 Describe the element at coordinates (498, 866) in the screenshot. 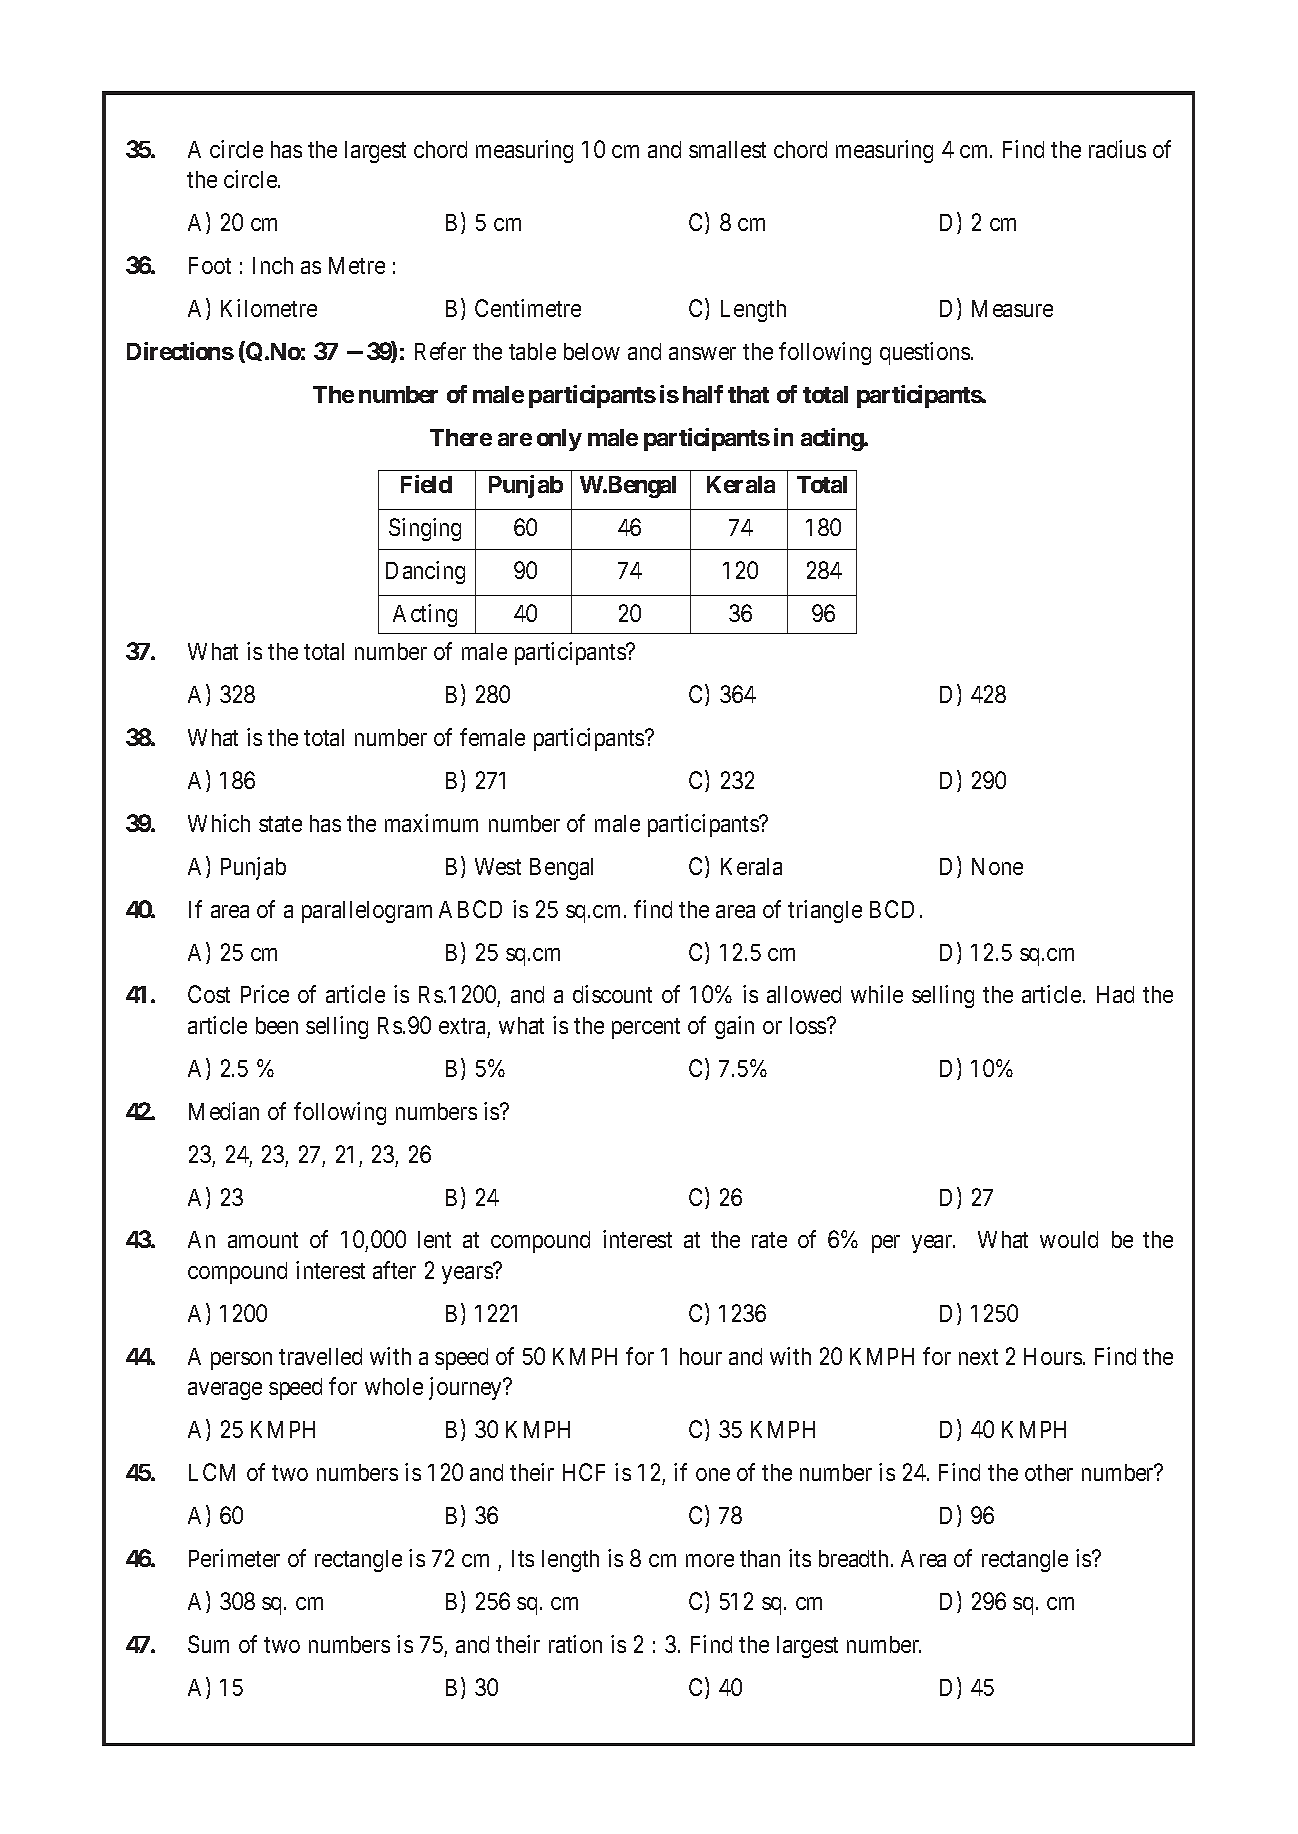

I see `West` at that location.
